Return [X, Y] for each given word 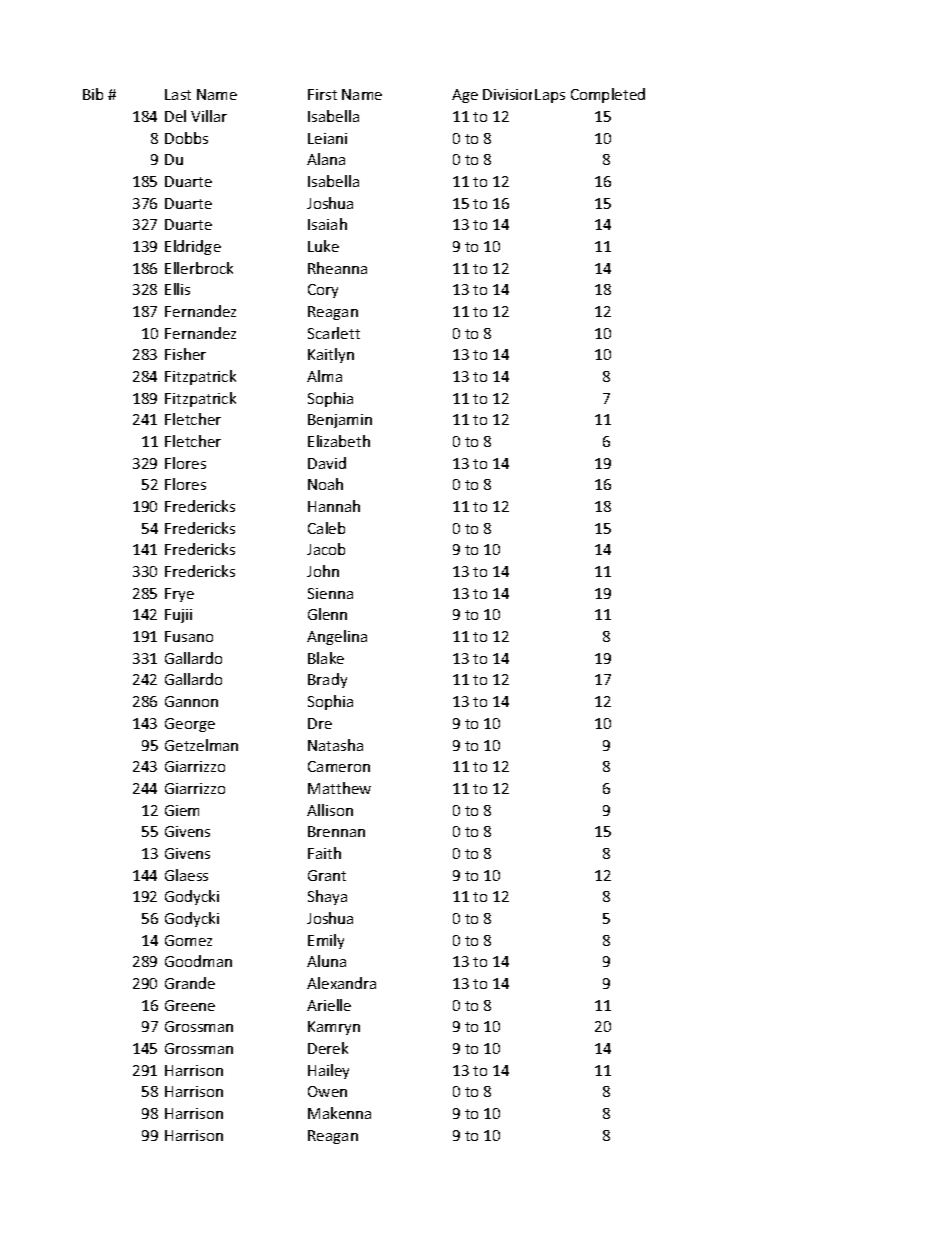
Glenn [327, 614]
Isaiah [327, 224]
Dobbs [186, 138]
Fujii [178, 616]
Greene [190, 1005]
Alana [326, 159]
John [323, 571]
